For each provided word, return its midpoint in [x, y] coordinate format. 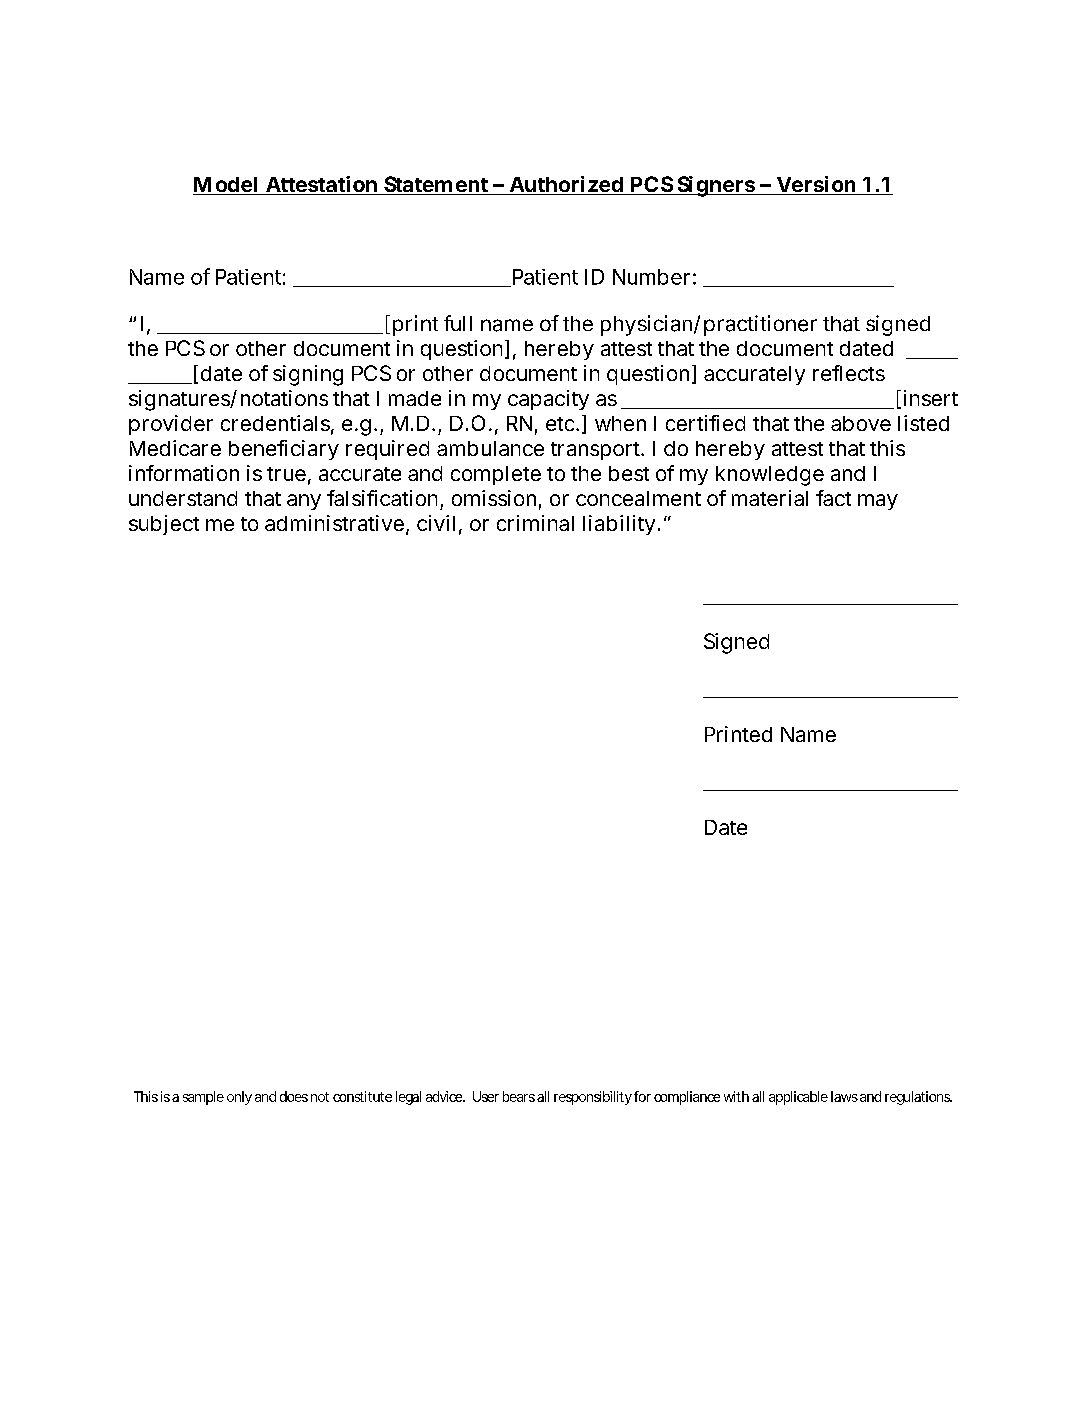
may [878, 502]
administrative [334, 523]
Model [227, 186]
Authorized [565, 185]
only [239, 1098]
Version [816, 185]
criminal [535, 523]
